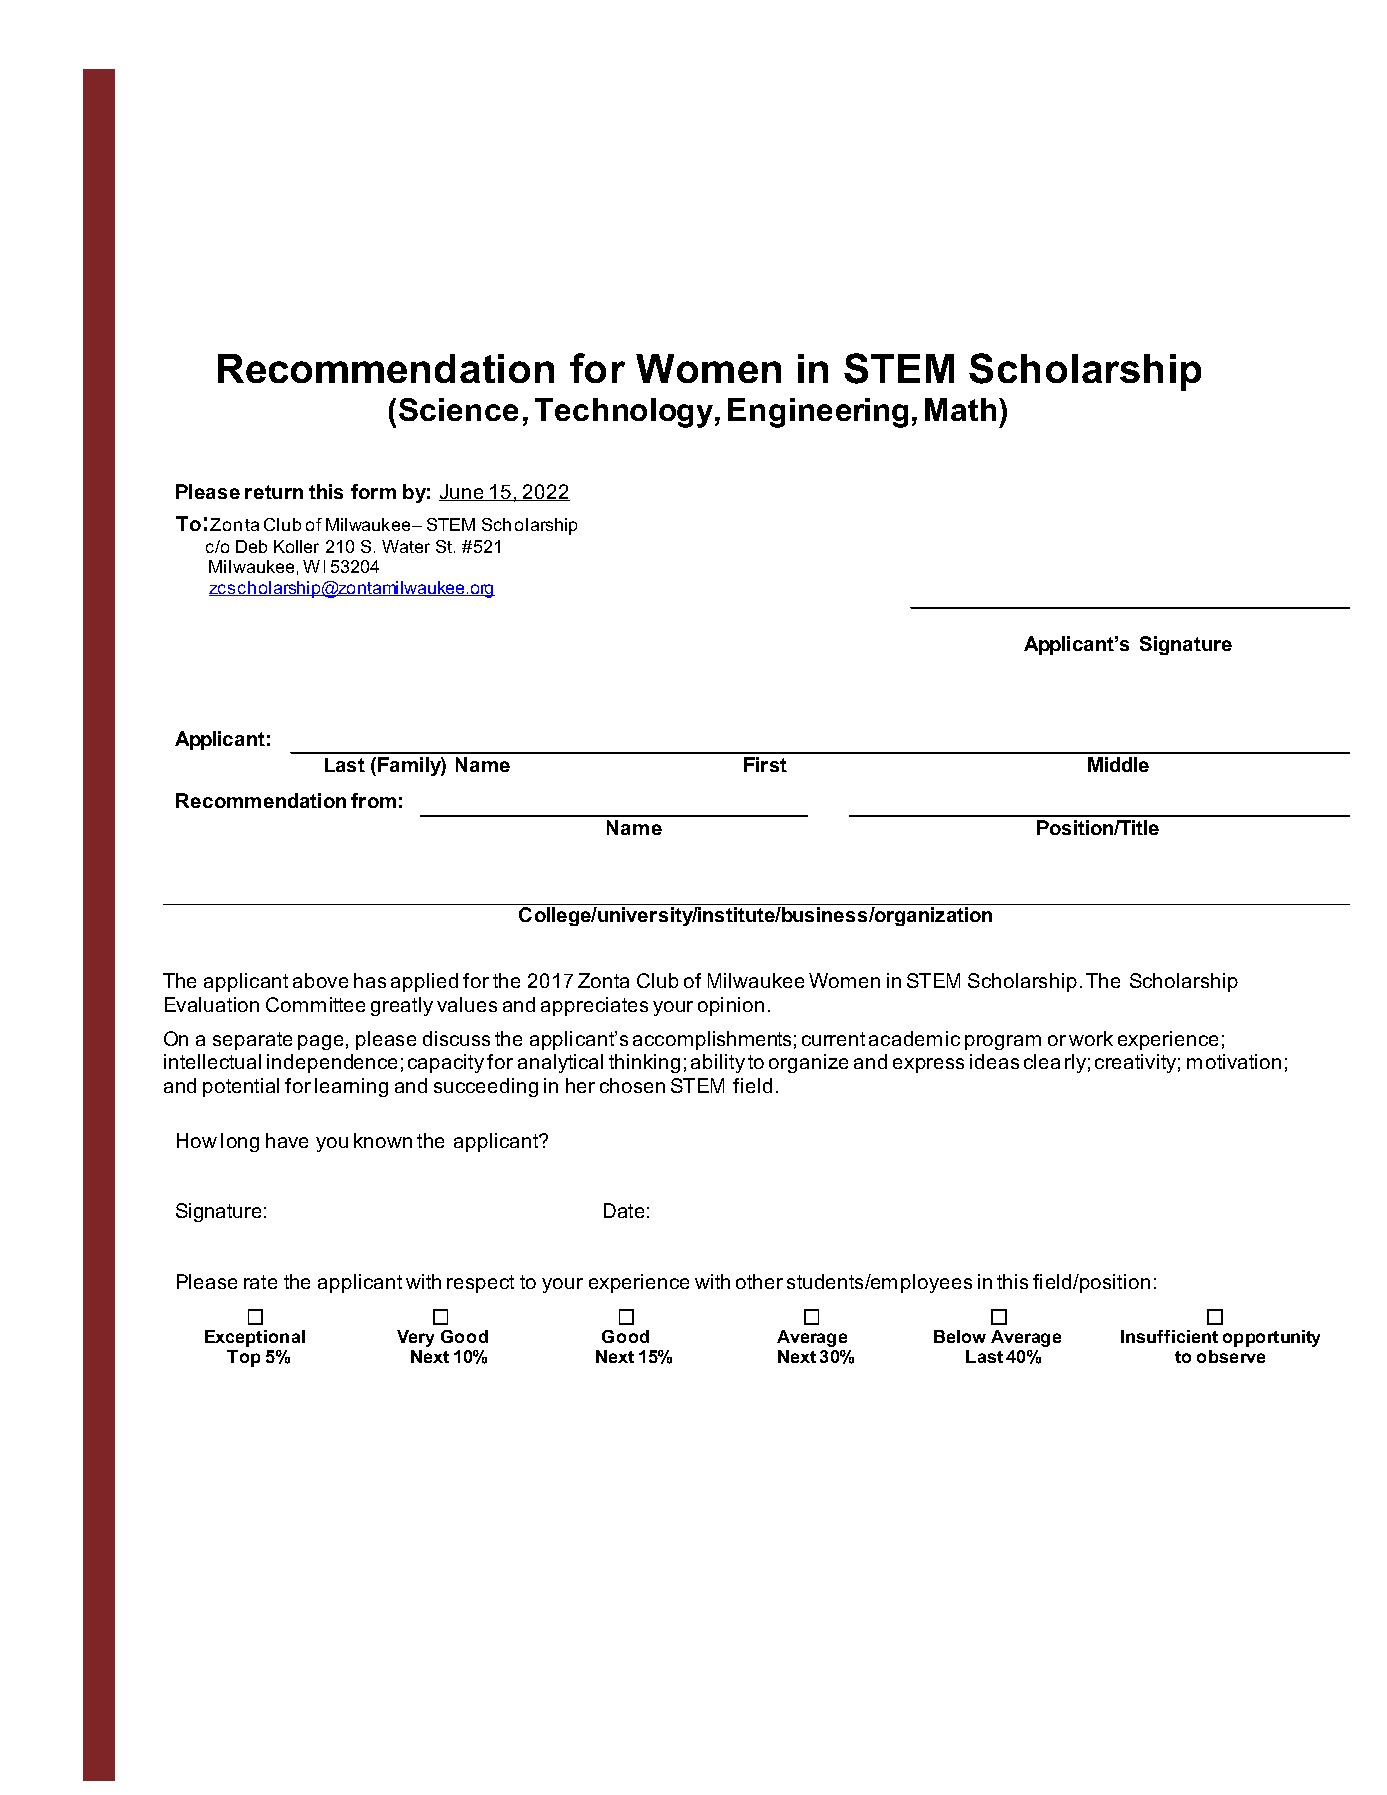 The width and height of the image is (1387, 1795). Describe the element at coordinates (373, 491) in the image. I see `form` at that location.
